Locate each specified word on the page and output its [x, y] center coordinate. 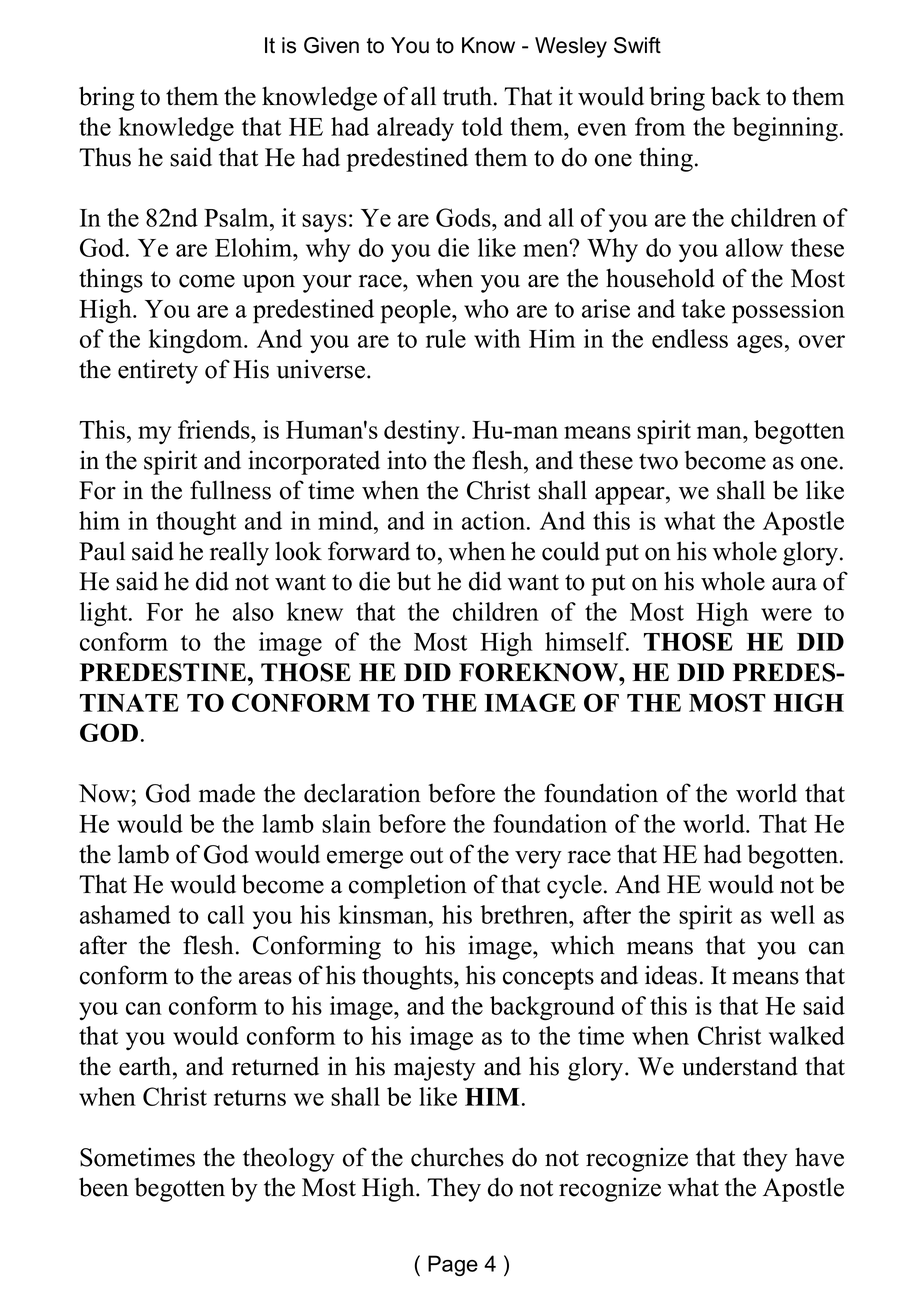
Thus [105, 157]
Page [453, 1265]
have [819, 1157]
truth [469, 96]
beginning [785, 129]
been [104, 1187]
